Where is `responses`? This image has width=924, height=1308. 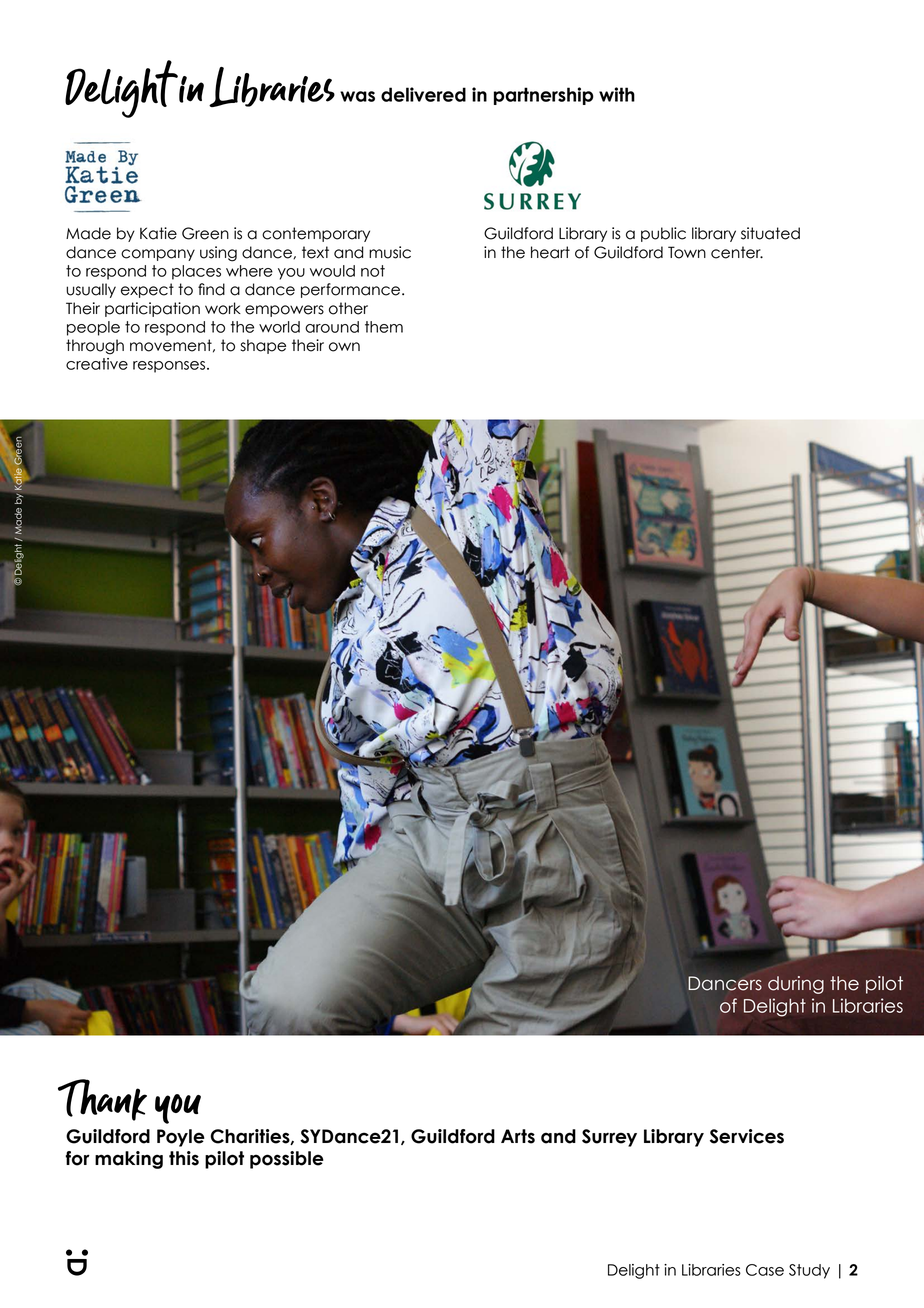 responses is located at coordinates (170, 367).
